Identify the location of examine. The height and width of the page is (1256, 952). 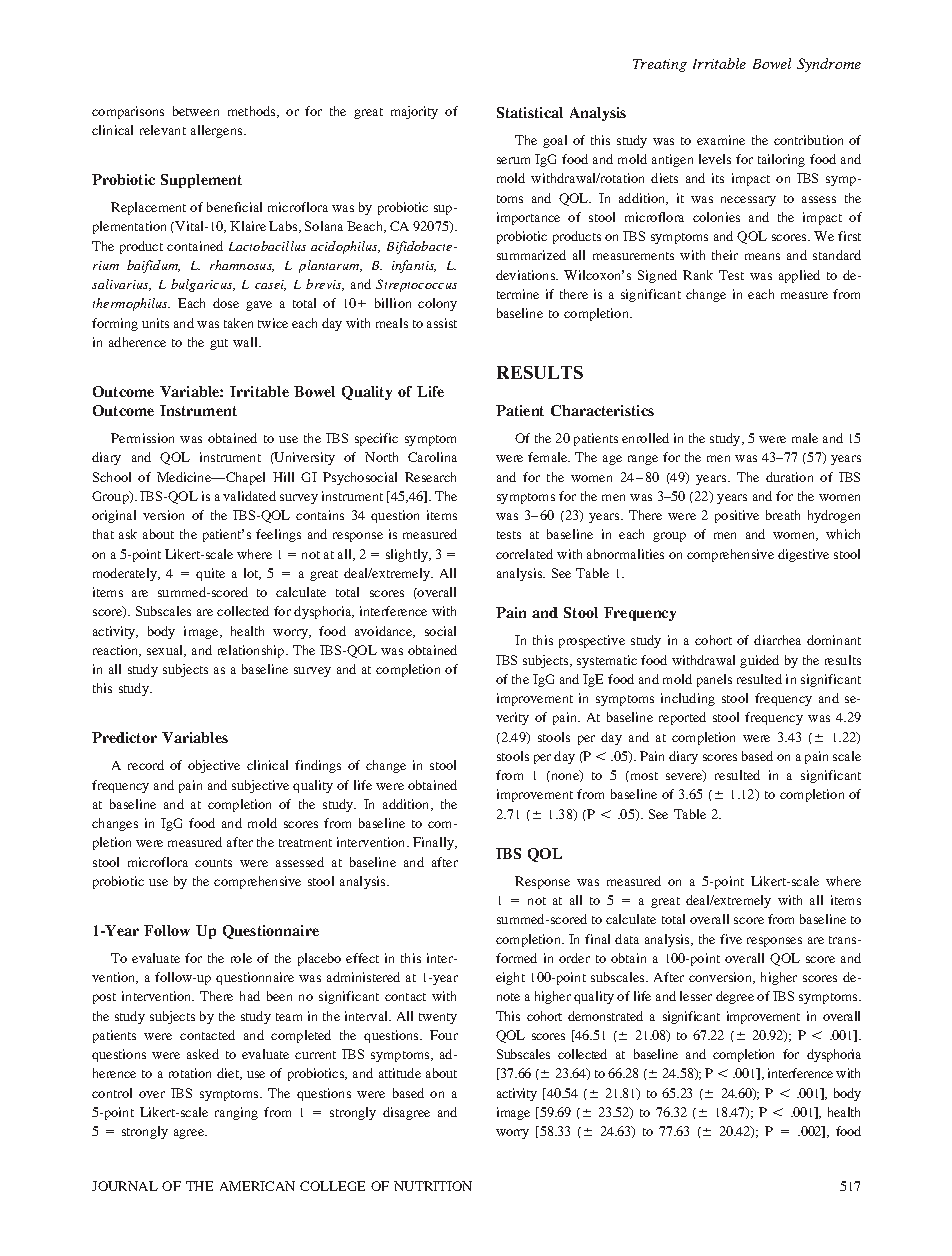
(721, 140).
